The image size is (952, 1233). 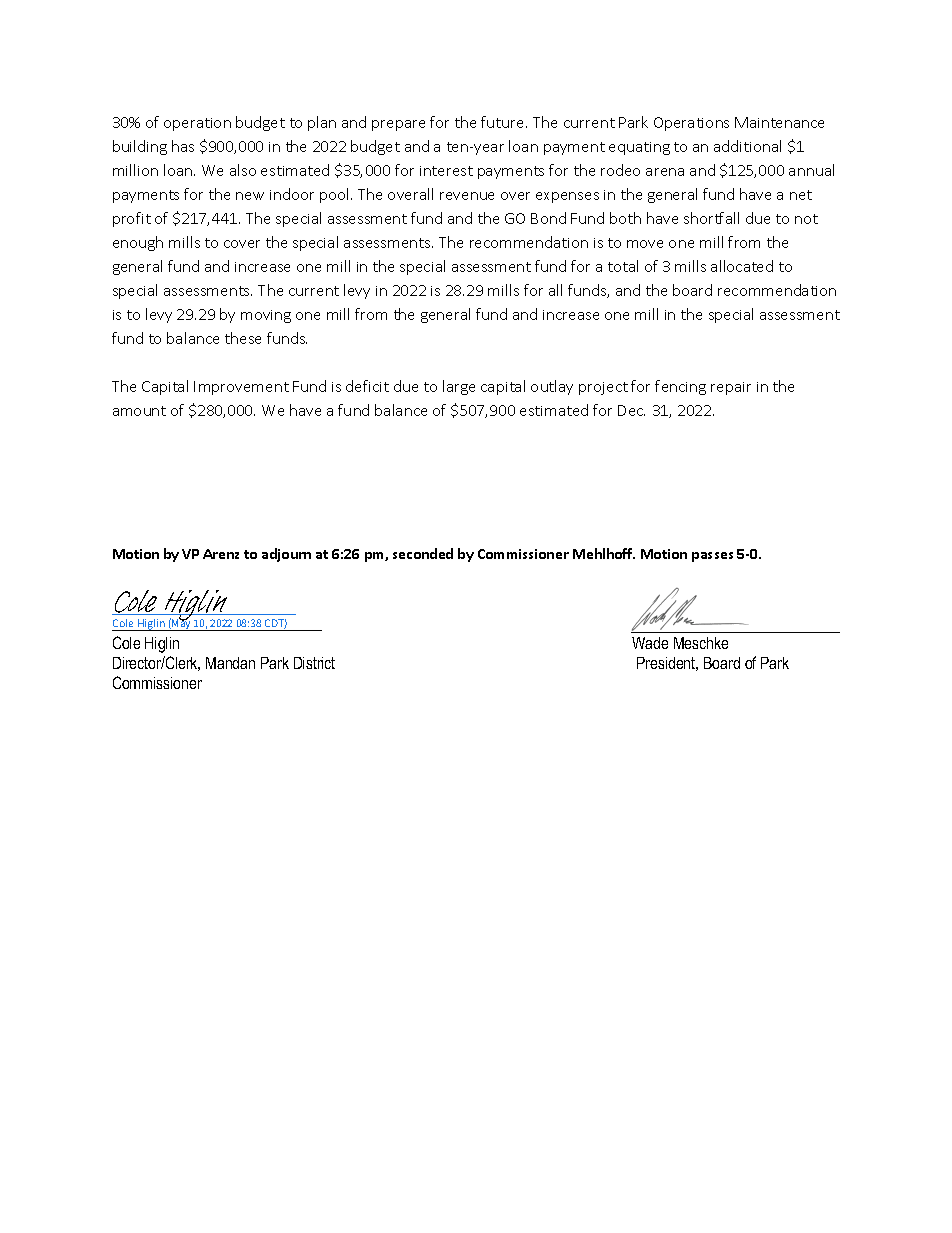 I want to click on District, so click(x=314, y=663).
